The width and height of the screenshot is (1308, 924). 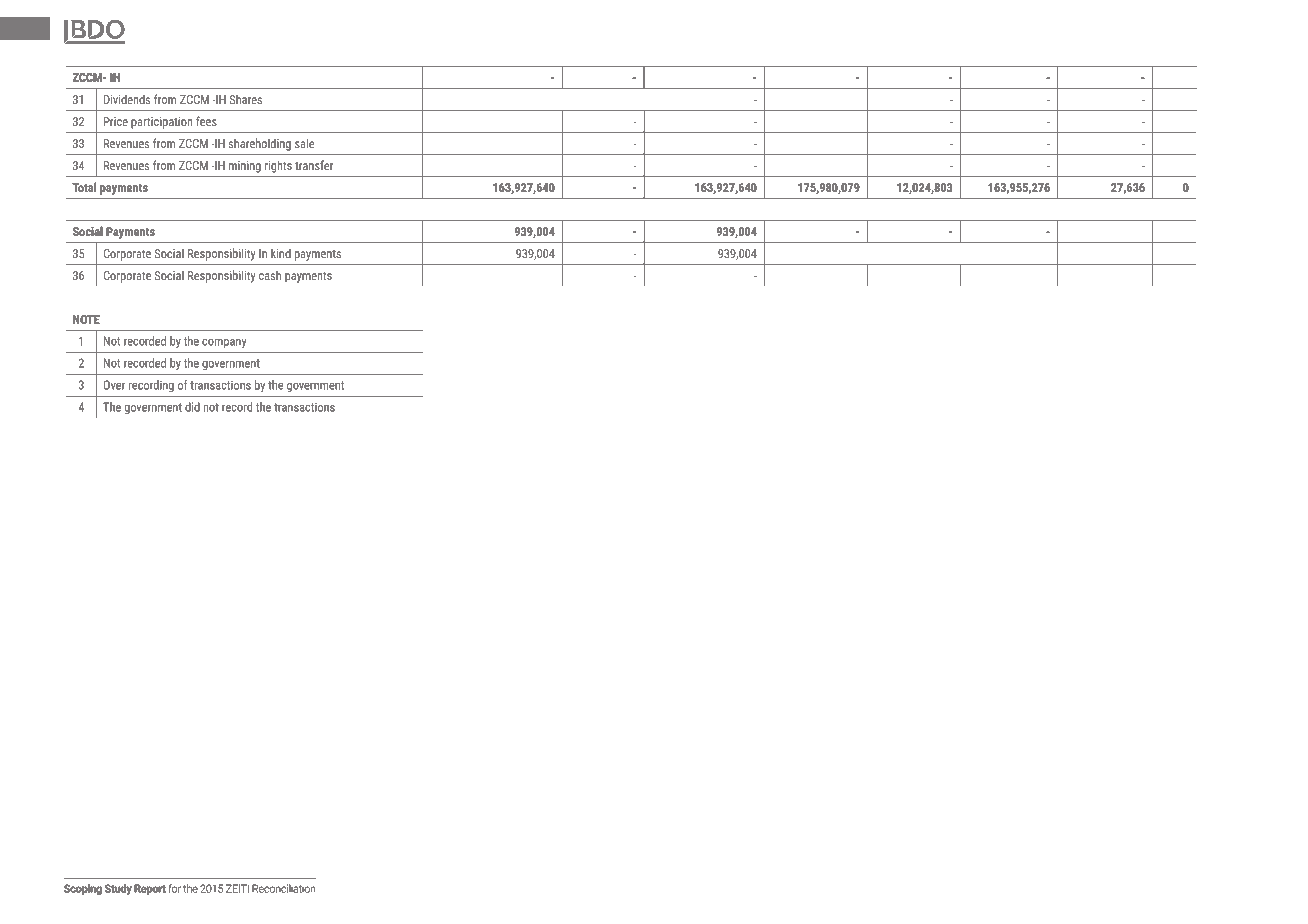 I want to click on sale, so click(x=304, y=143).
